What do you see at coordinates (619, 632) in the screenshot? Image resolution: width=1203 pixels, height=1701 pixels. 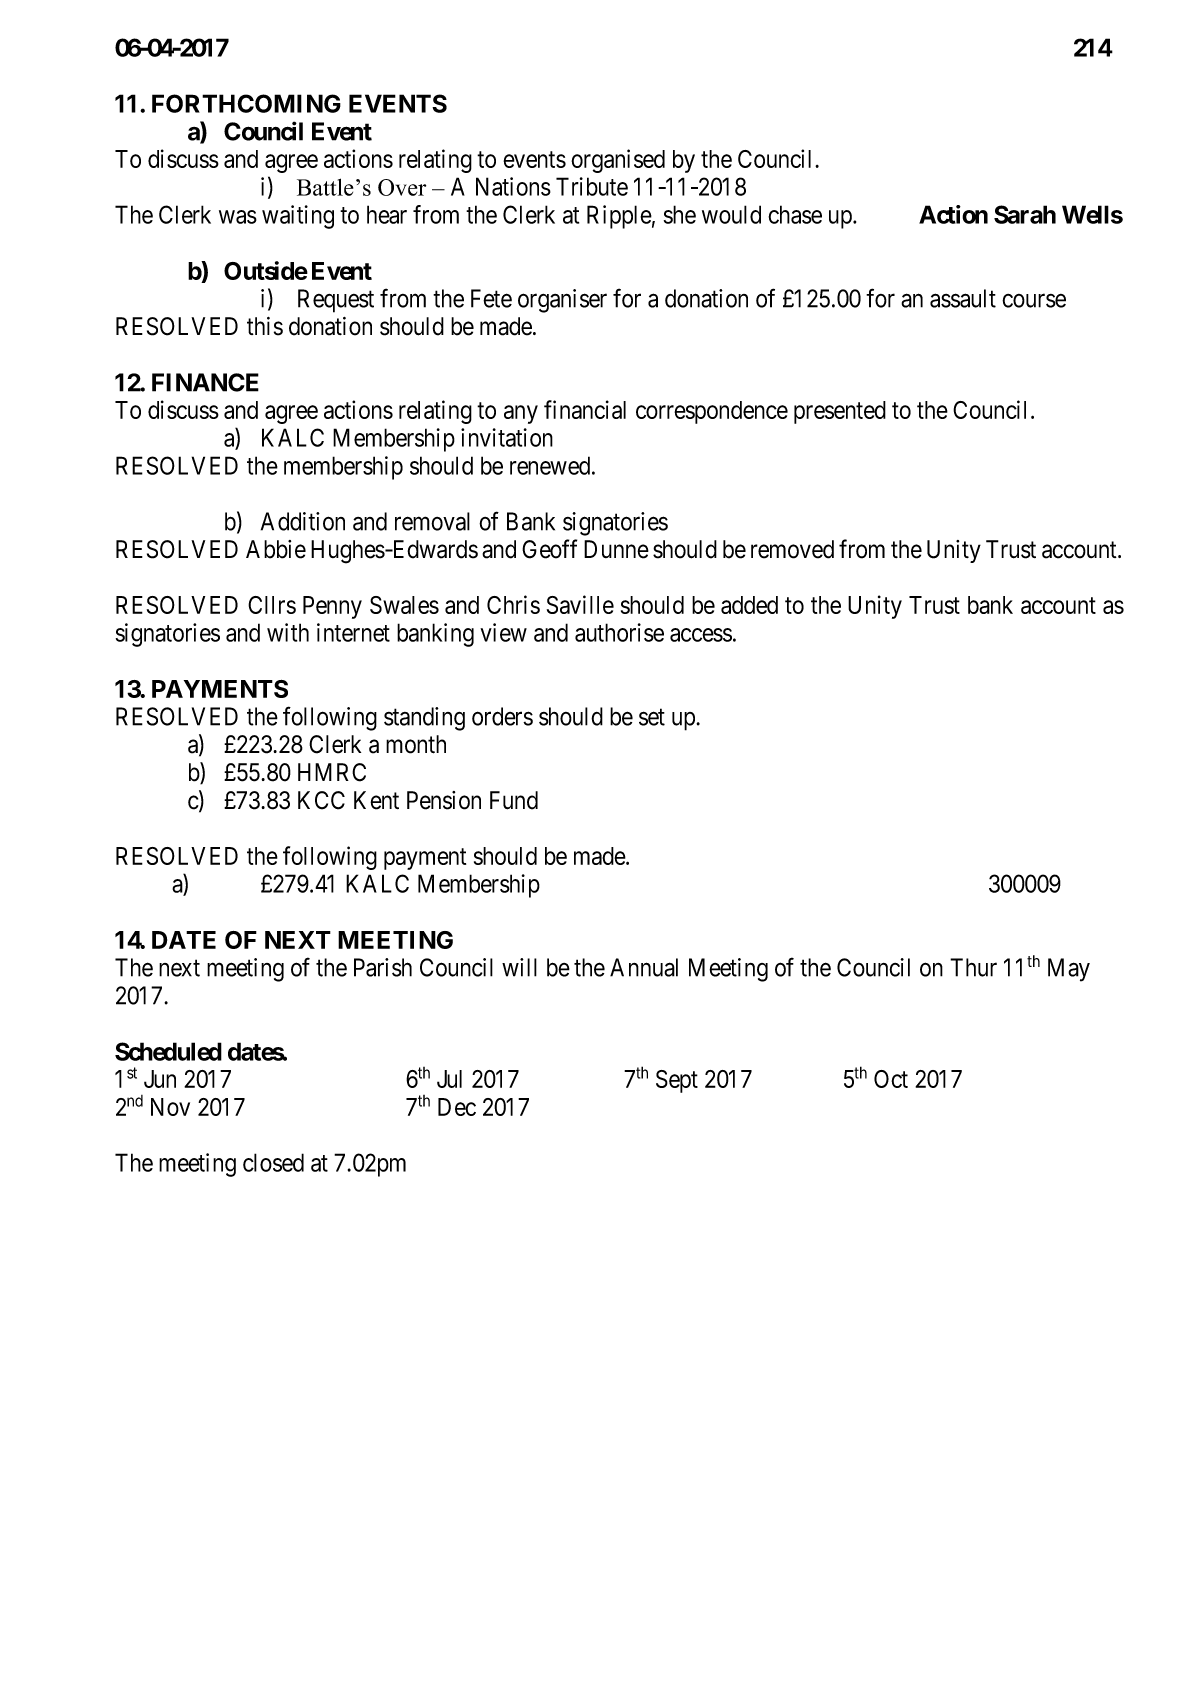 I see `authorise` at bounding box center [619, 632].
